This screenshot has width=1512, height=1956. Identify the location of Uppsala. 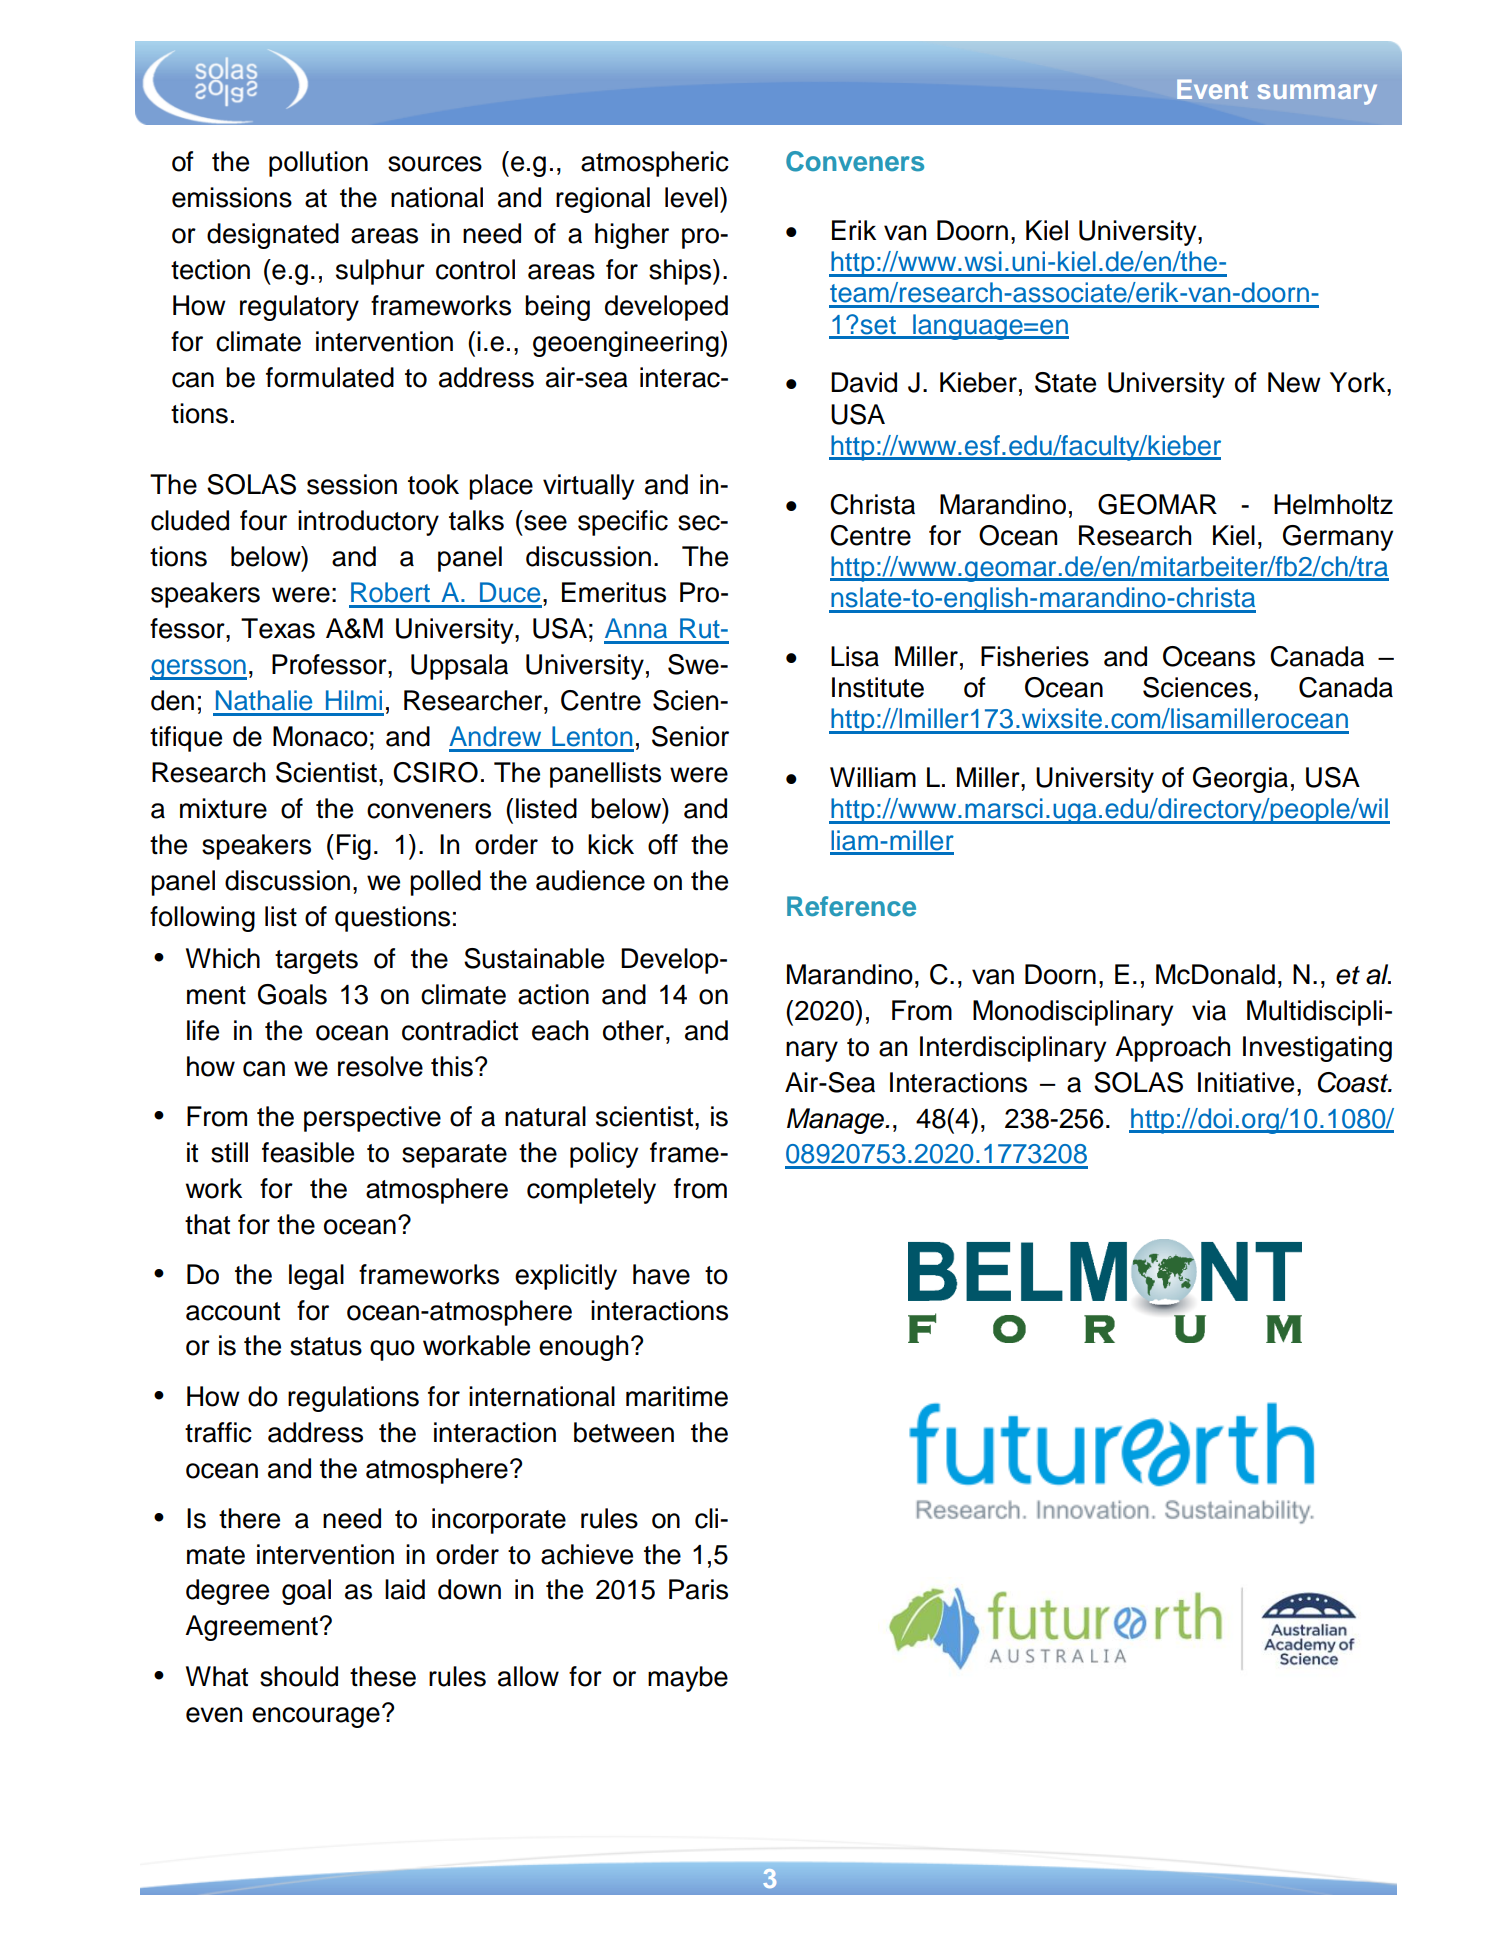
(459, 667).
